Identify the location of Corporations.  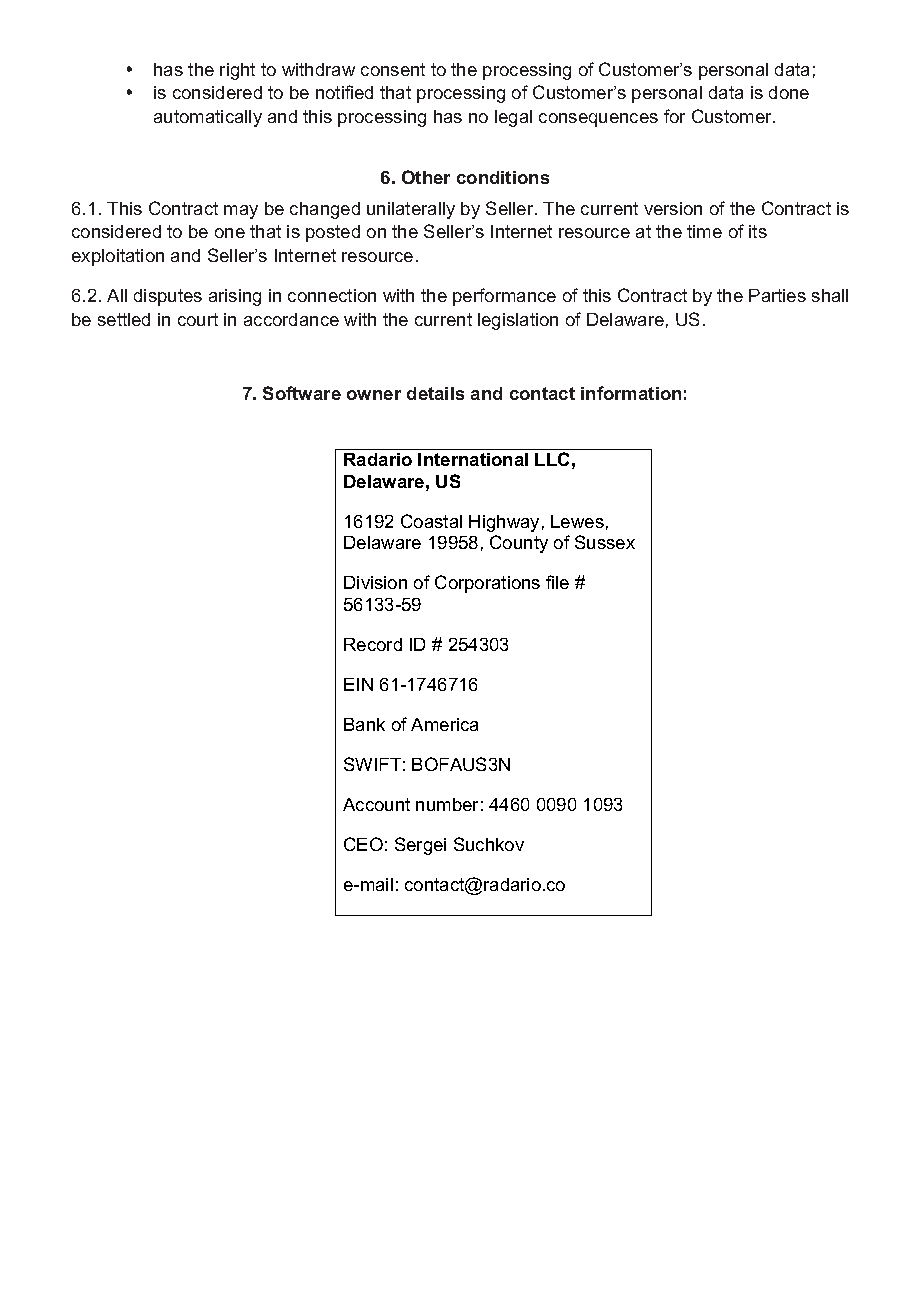
(487, 584).
